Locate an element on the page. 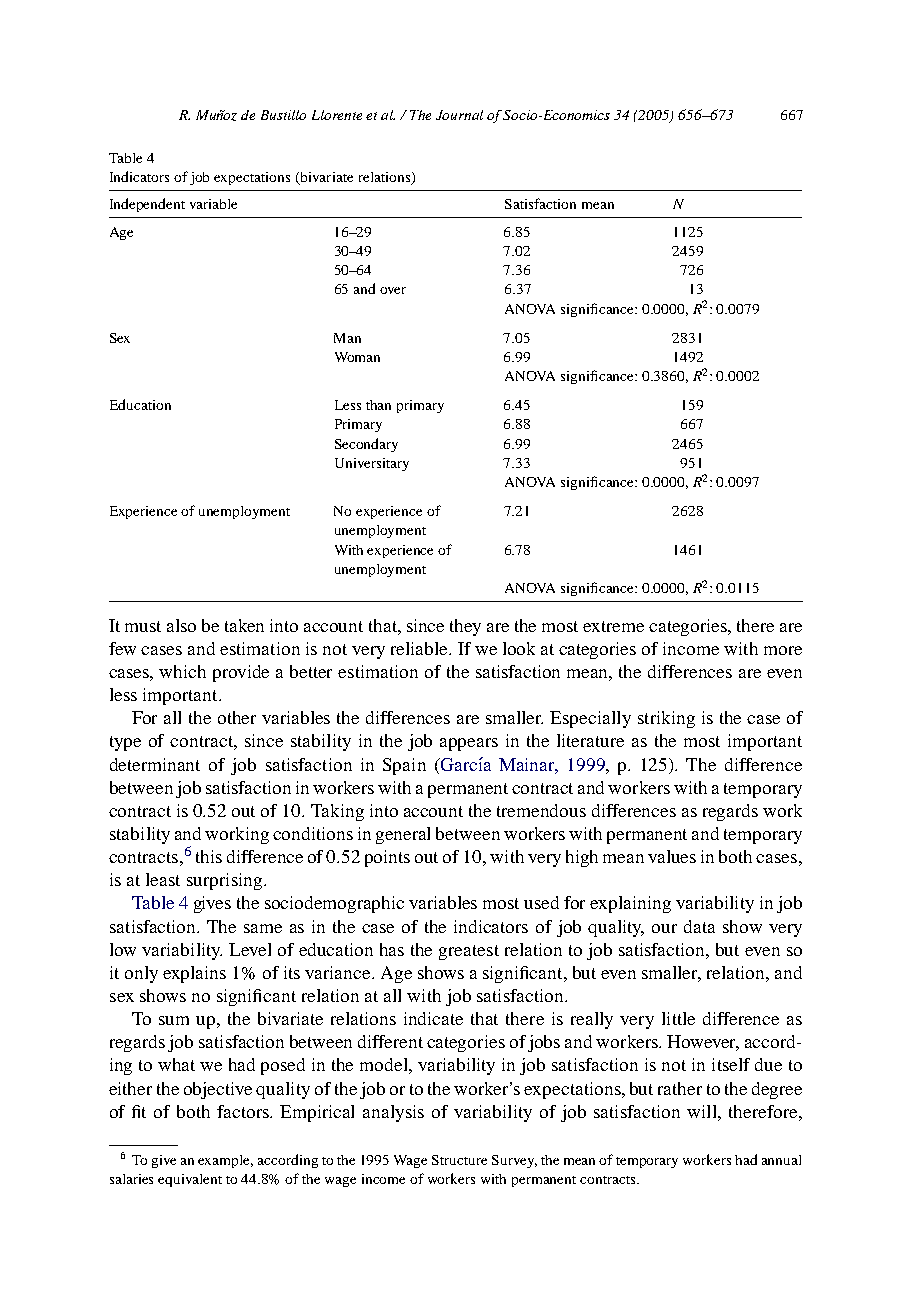 The image size is (903, 1316). general is located at coordinates (403, 835).
